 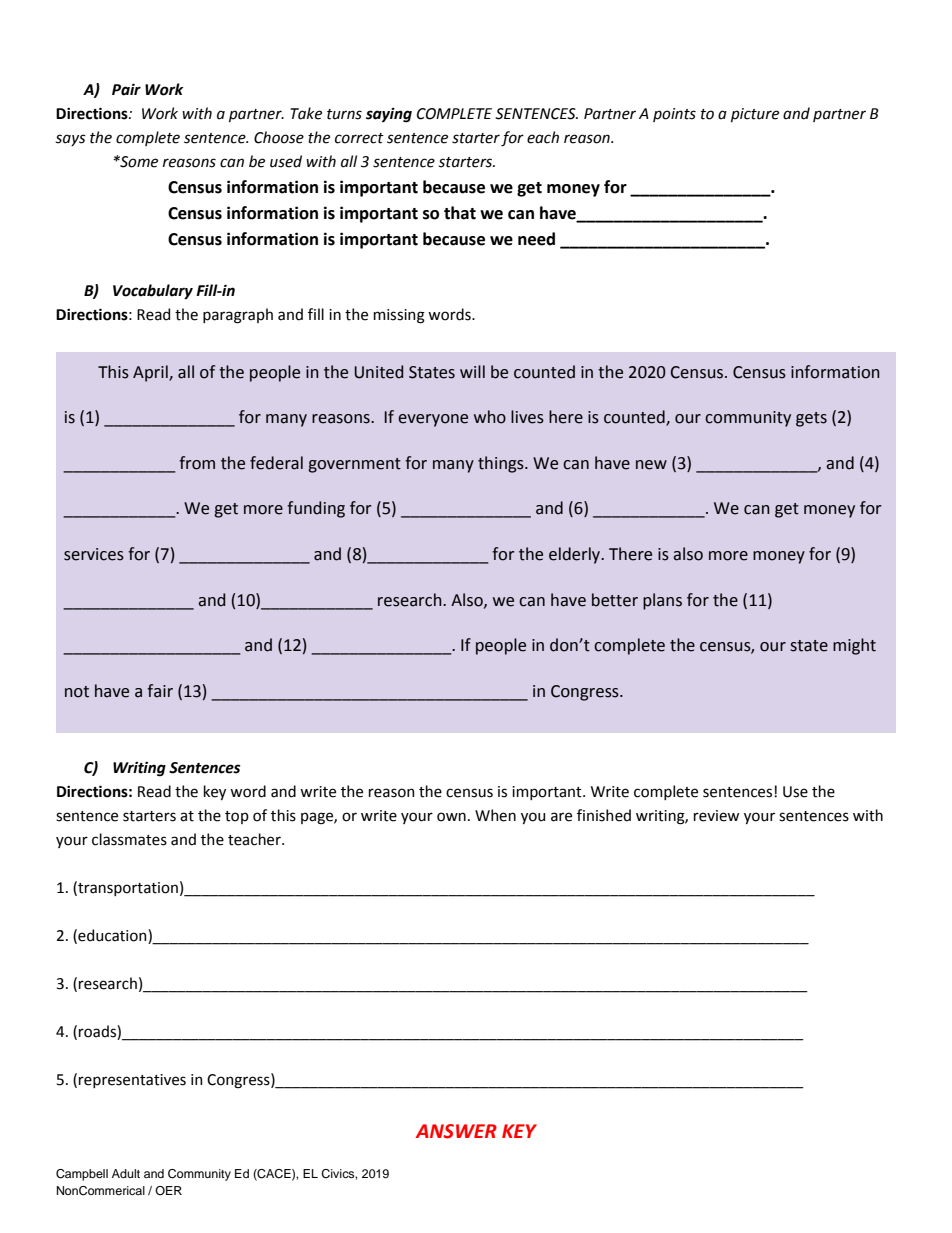 I want to click on Adult, so click(x=126, y=1173).
